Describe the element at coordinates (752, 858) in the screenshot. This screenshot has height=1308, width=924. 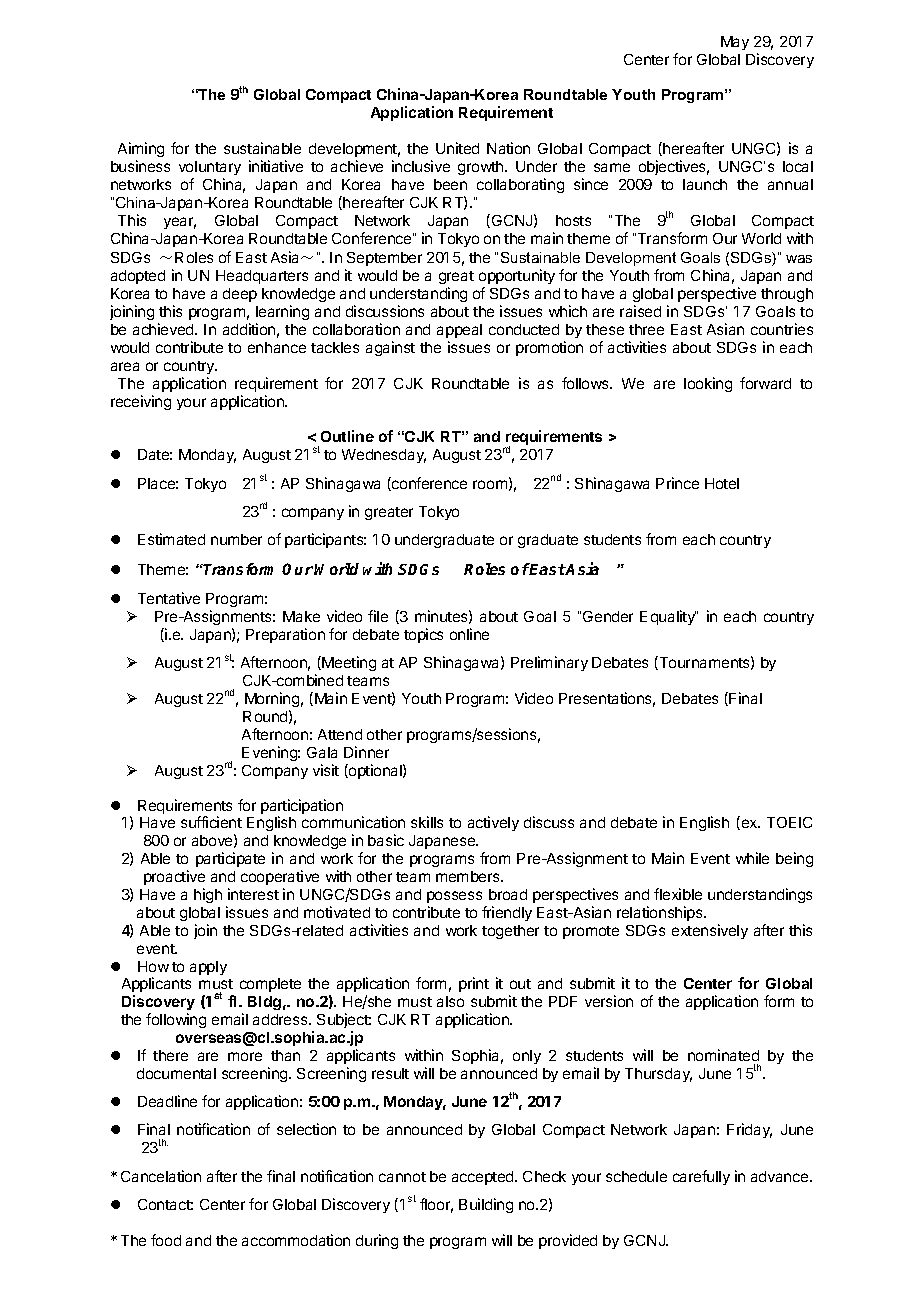
I see `while` at that location.
